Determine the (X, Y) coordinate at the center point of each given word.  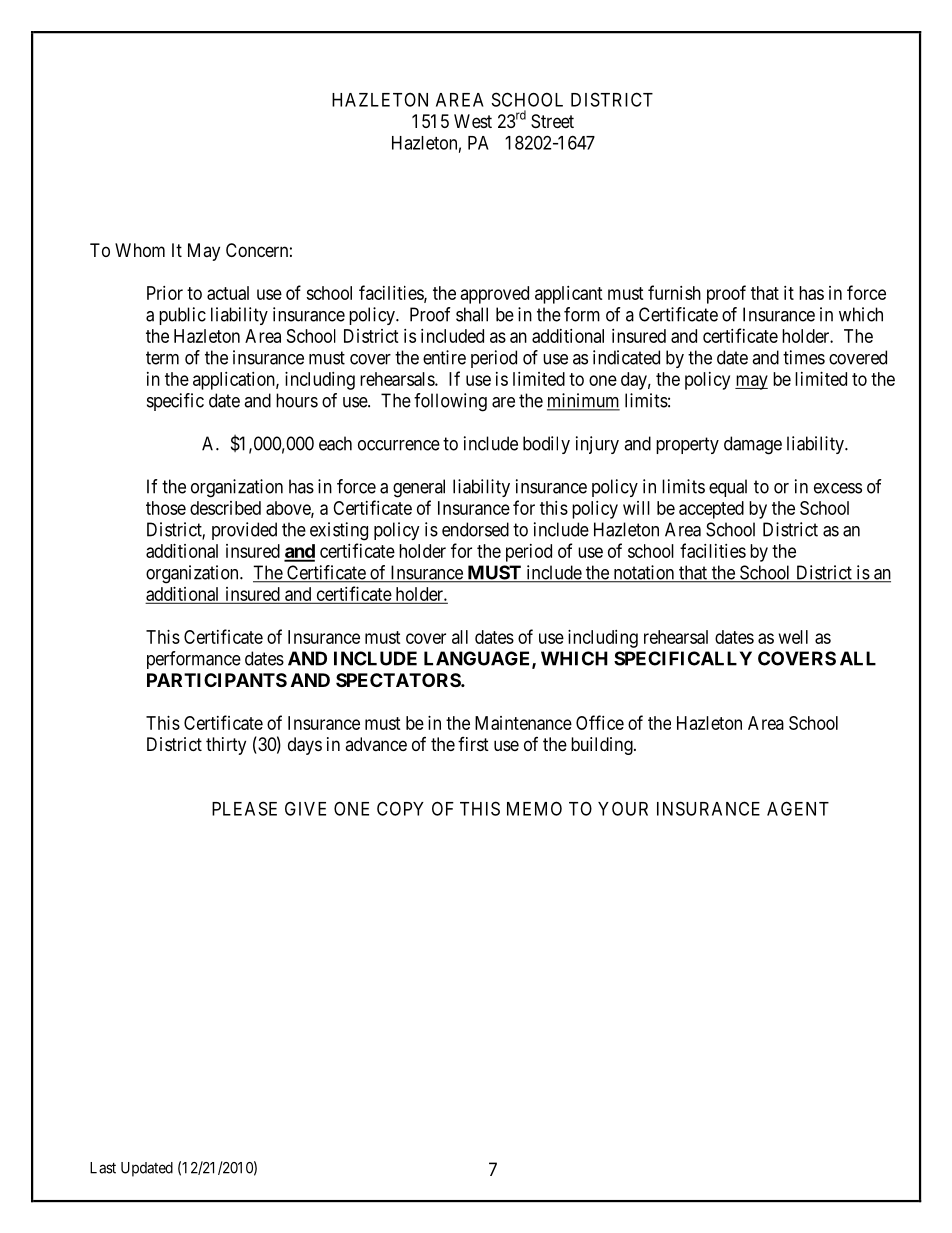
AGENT (798, 808)
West (473, 121)
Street (552, 121)
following (450, 402)
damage (753, 445)
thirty (226, 746)
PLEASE (244, 808)
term (162, 358)
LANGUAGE (478, 659)
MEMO (534, 808)
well (793, 637)
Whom (140, 250)
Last (103, 1168)
